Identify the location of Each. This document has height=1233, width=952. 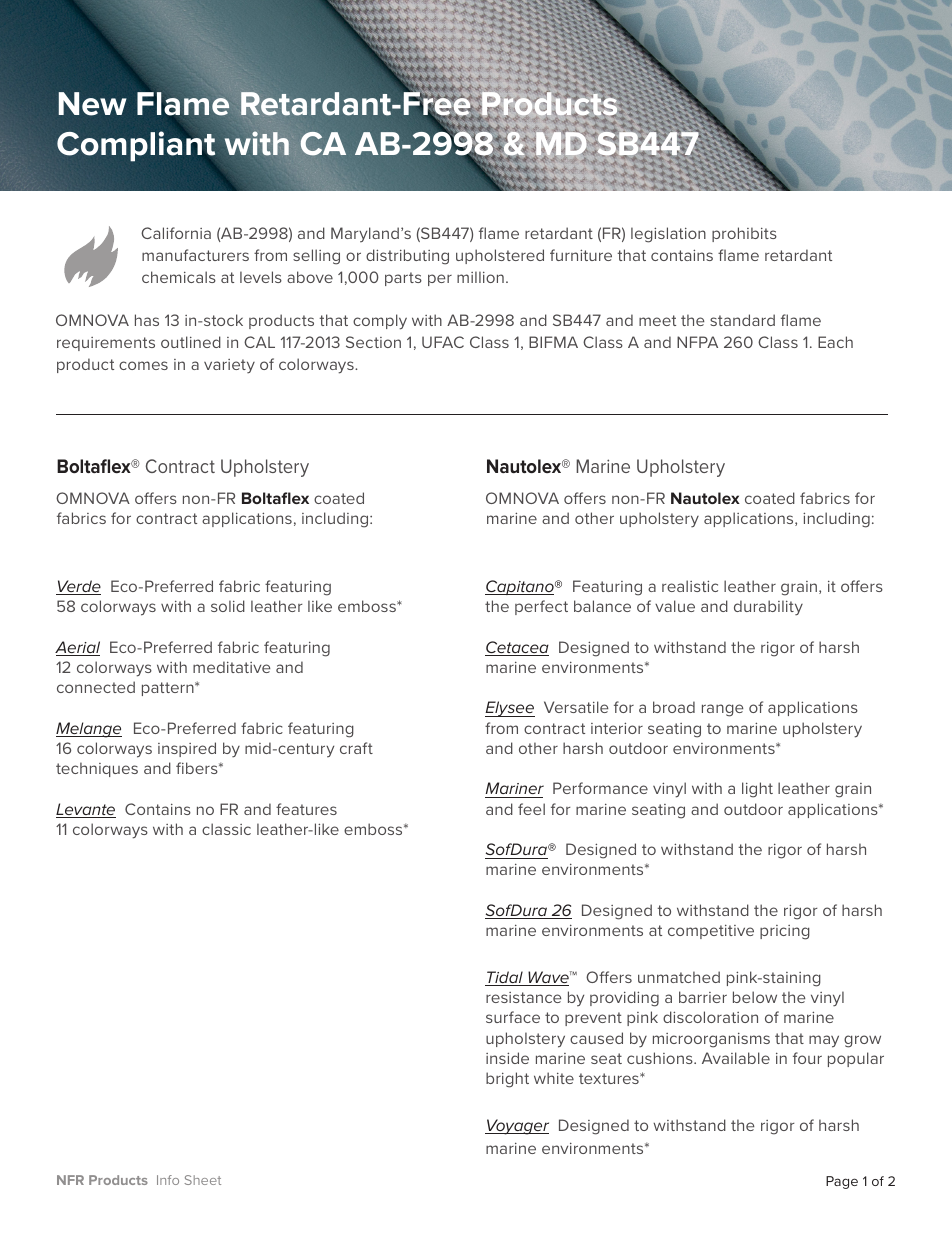
(835, 342).
